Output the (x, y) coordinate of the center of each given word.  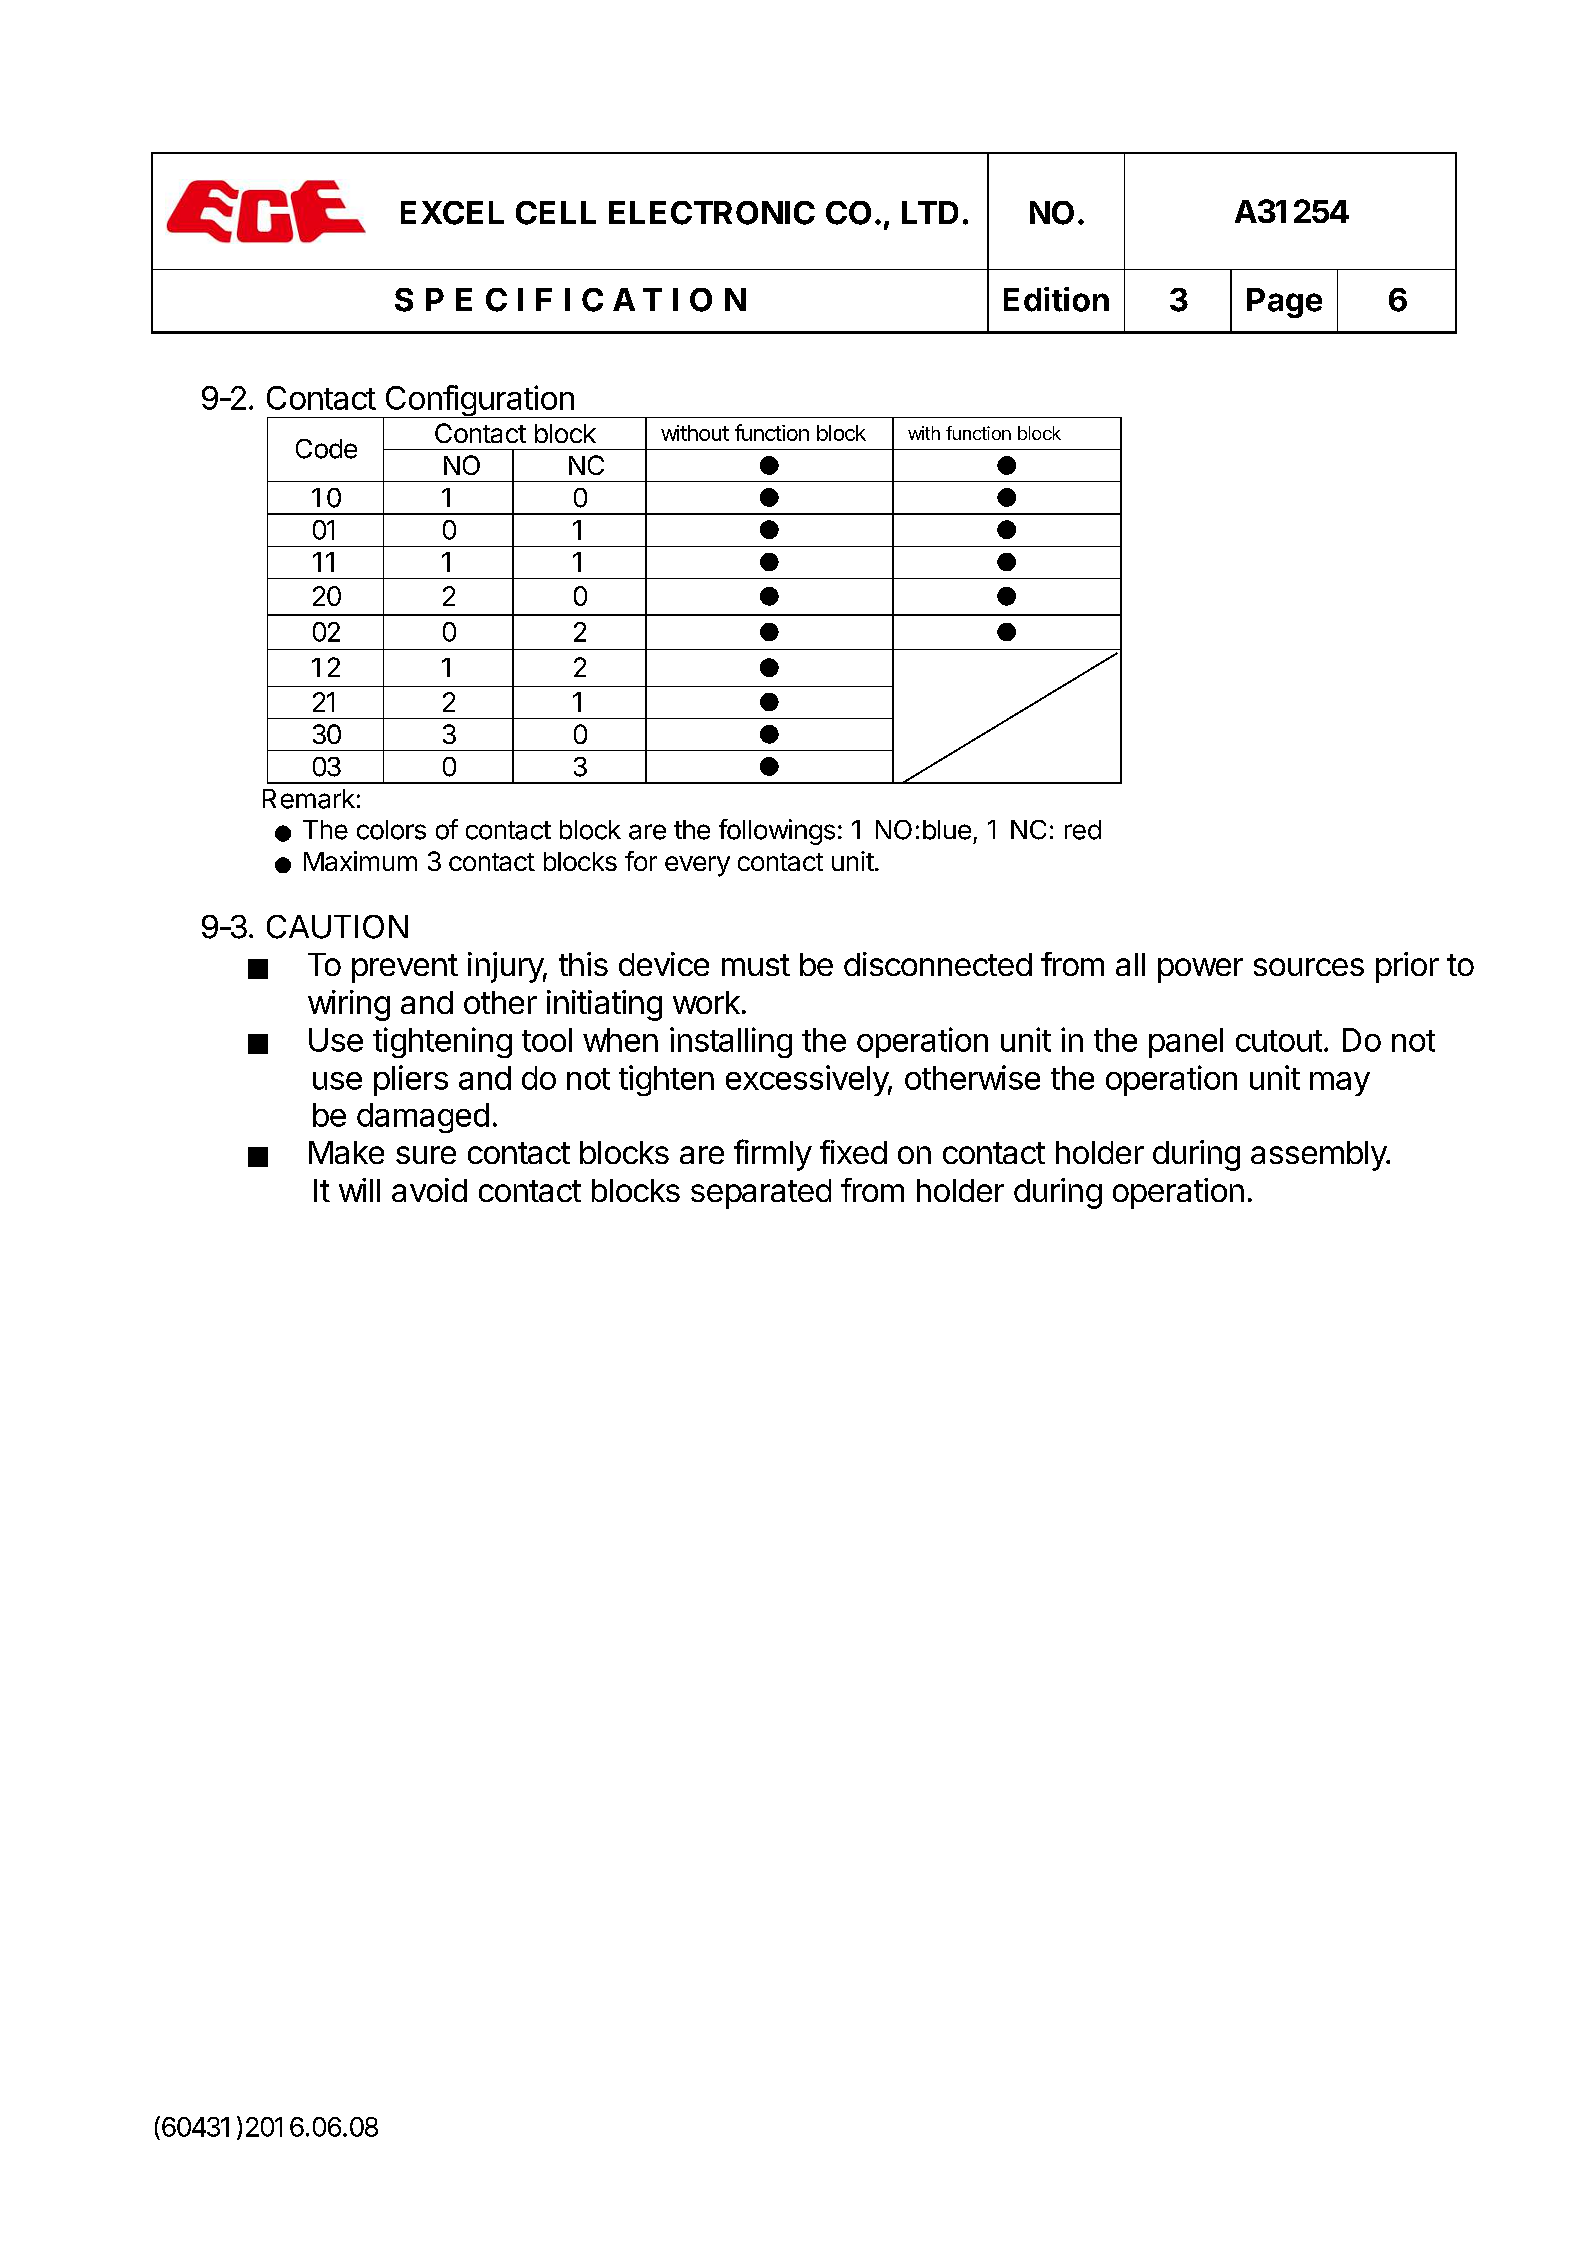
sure (426, 1155)
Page (1284, 303)
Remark (309, 799)
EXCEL (452, 213)
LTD (930, 212)
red (1083, 830)
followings (777, 832)
